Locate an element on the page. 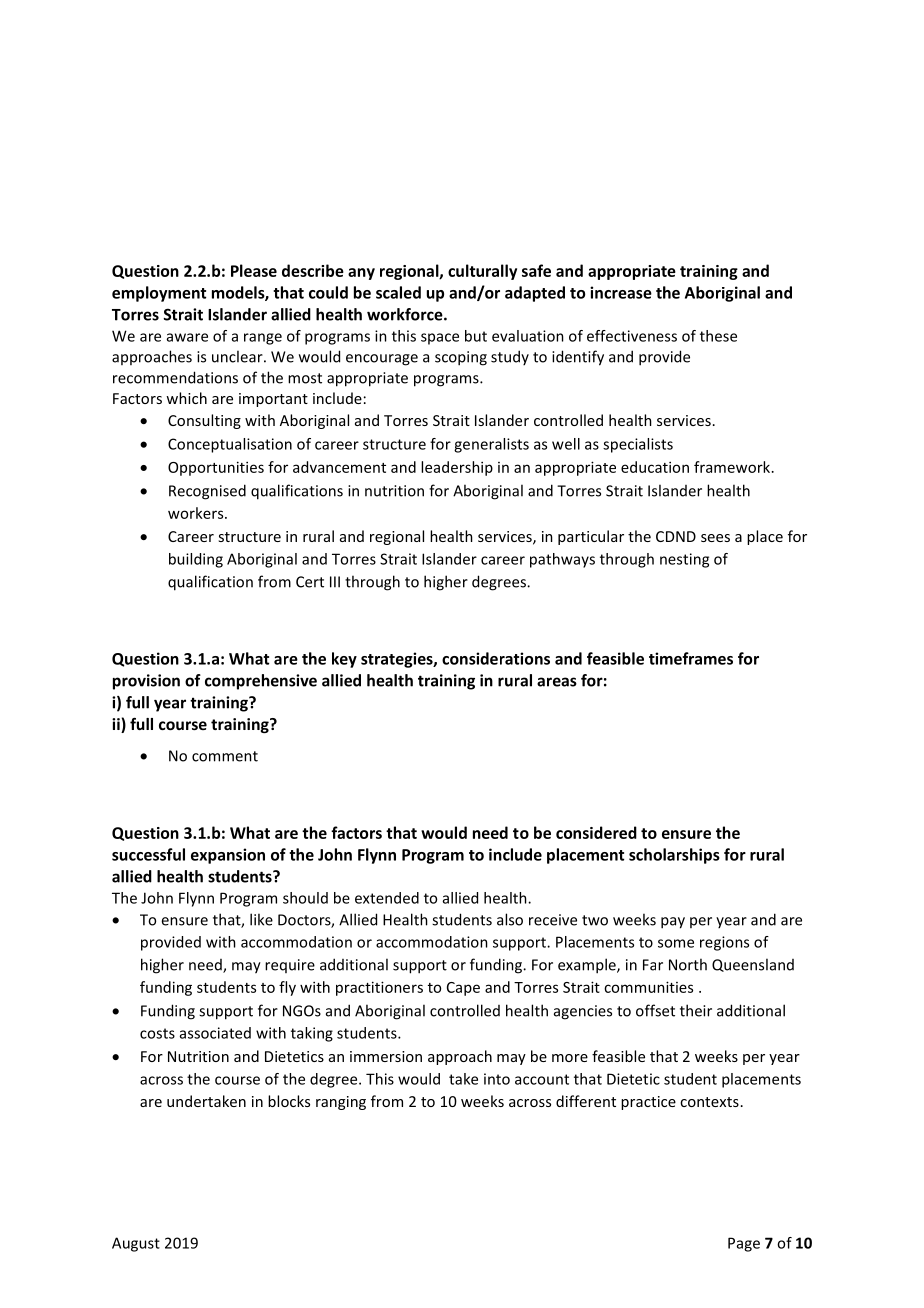 Image resolution: width=924 pixels, height=1308 pixels. employment is located at coordinates (159, 294).
